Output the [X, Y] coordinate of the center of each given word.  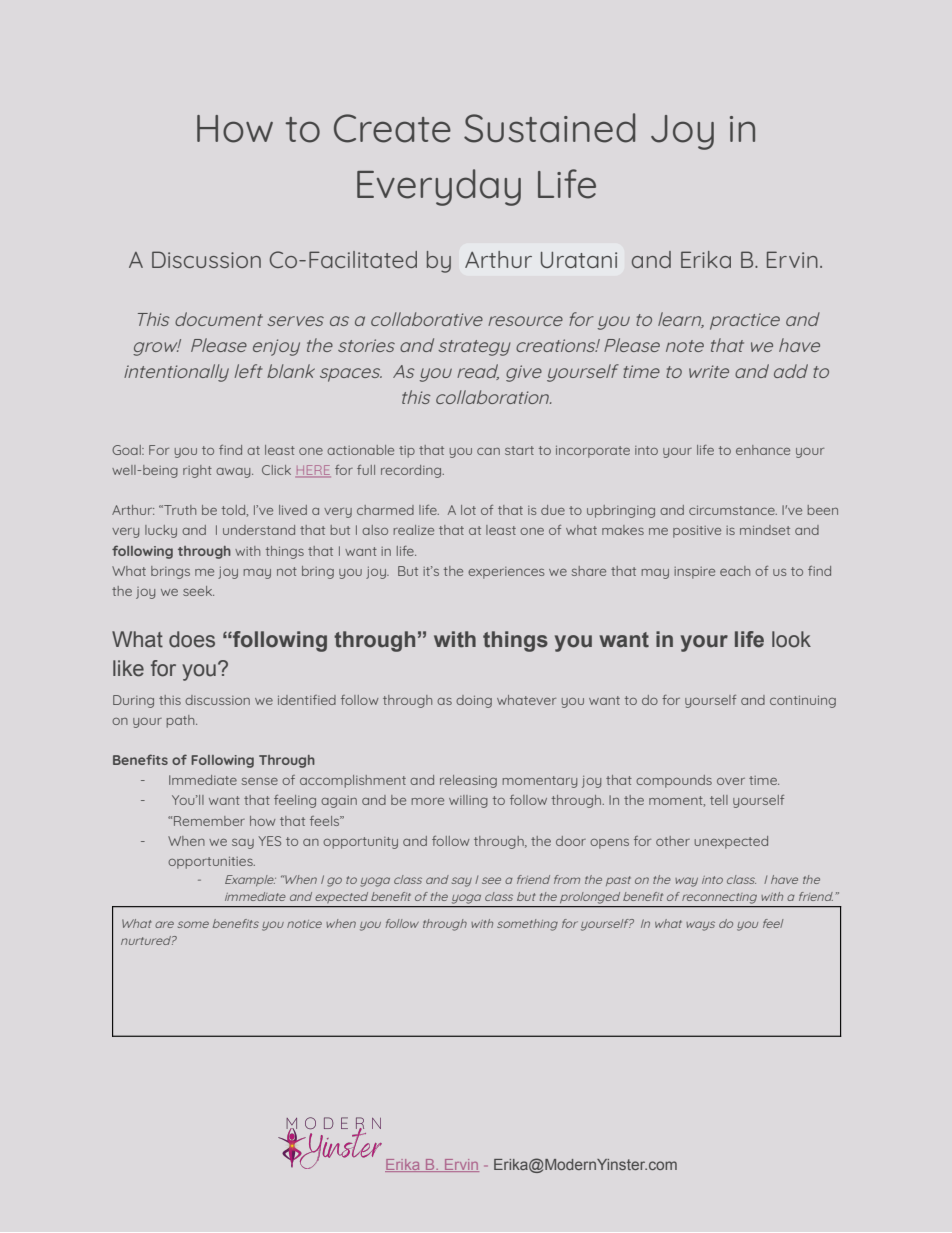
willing [468, 801]
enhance [763, 450]
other [673, 841]
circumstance [733, 510]
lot [468, 510]
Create [392, 128]
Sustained [549, 128]
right [197, 471]
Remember [209, 821]
